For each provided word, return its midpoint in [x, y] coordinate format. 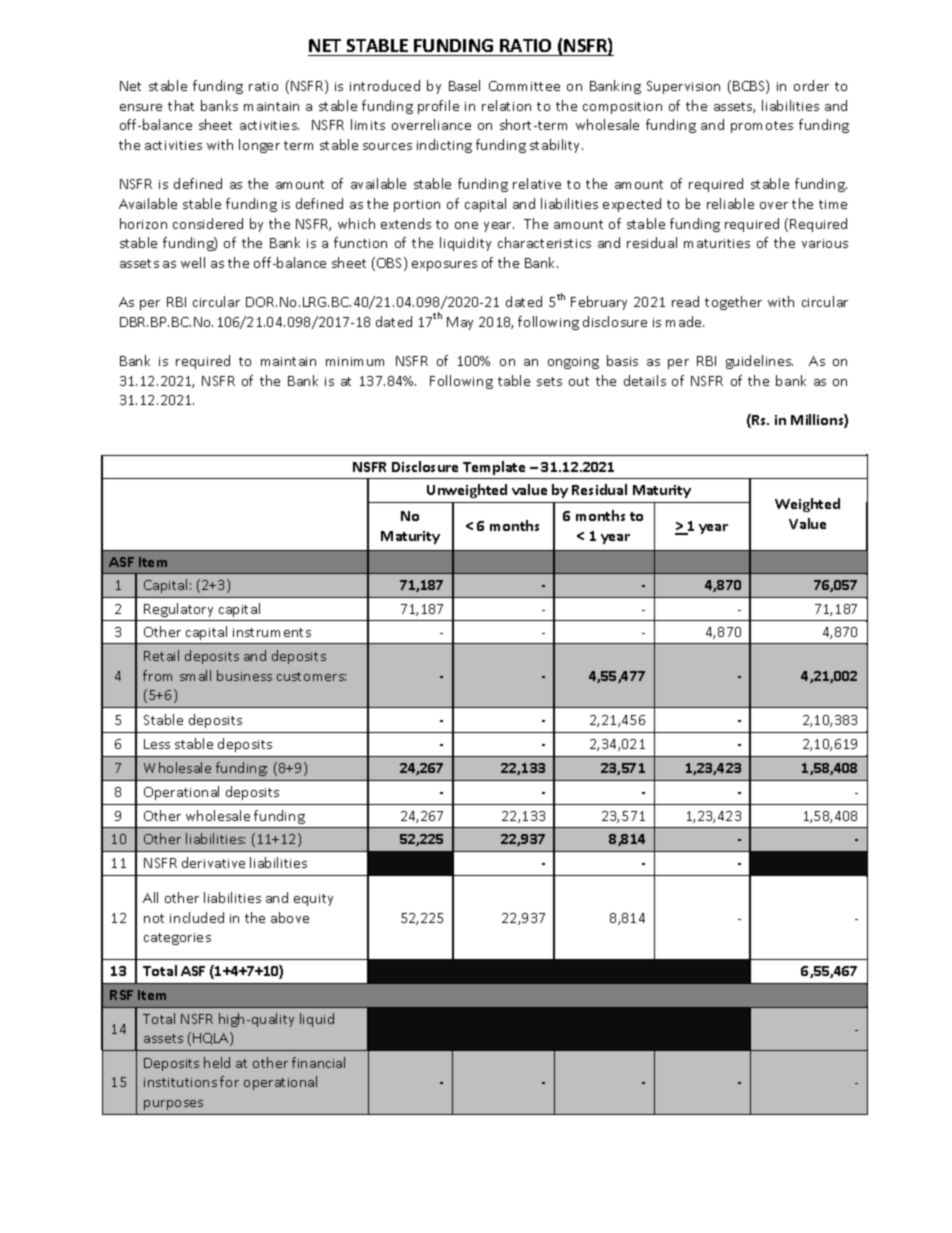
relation [506, 105]
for [229, 1081]
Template [494, 468]
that [181, 105]
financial [318, 1062]
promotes [762, 127]
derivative [213, 862]
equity [313, 900]
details [645, 380]
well [193, 262]
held [217, 1062]
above [290, 917]
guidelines [759, 362]
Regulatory [178, 610]
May [460, 323]
